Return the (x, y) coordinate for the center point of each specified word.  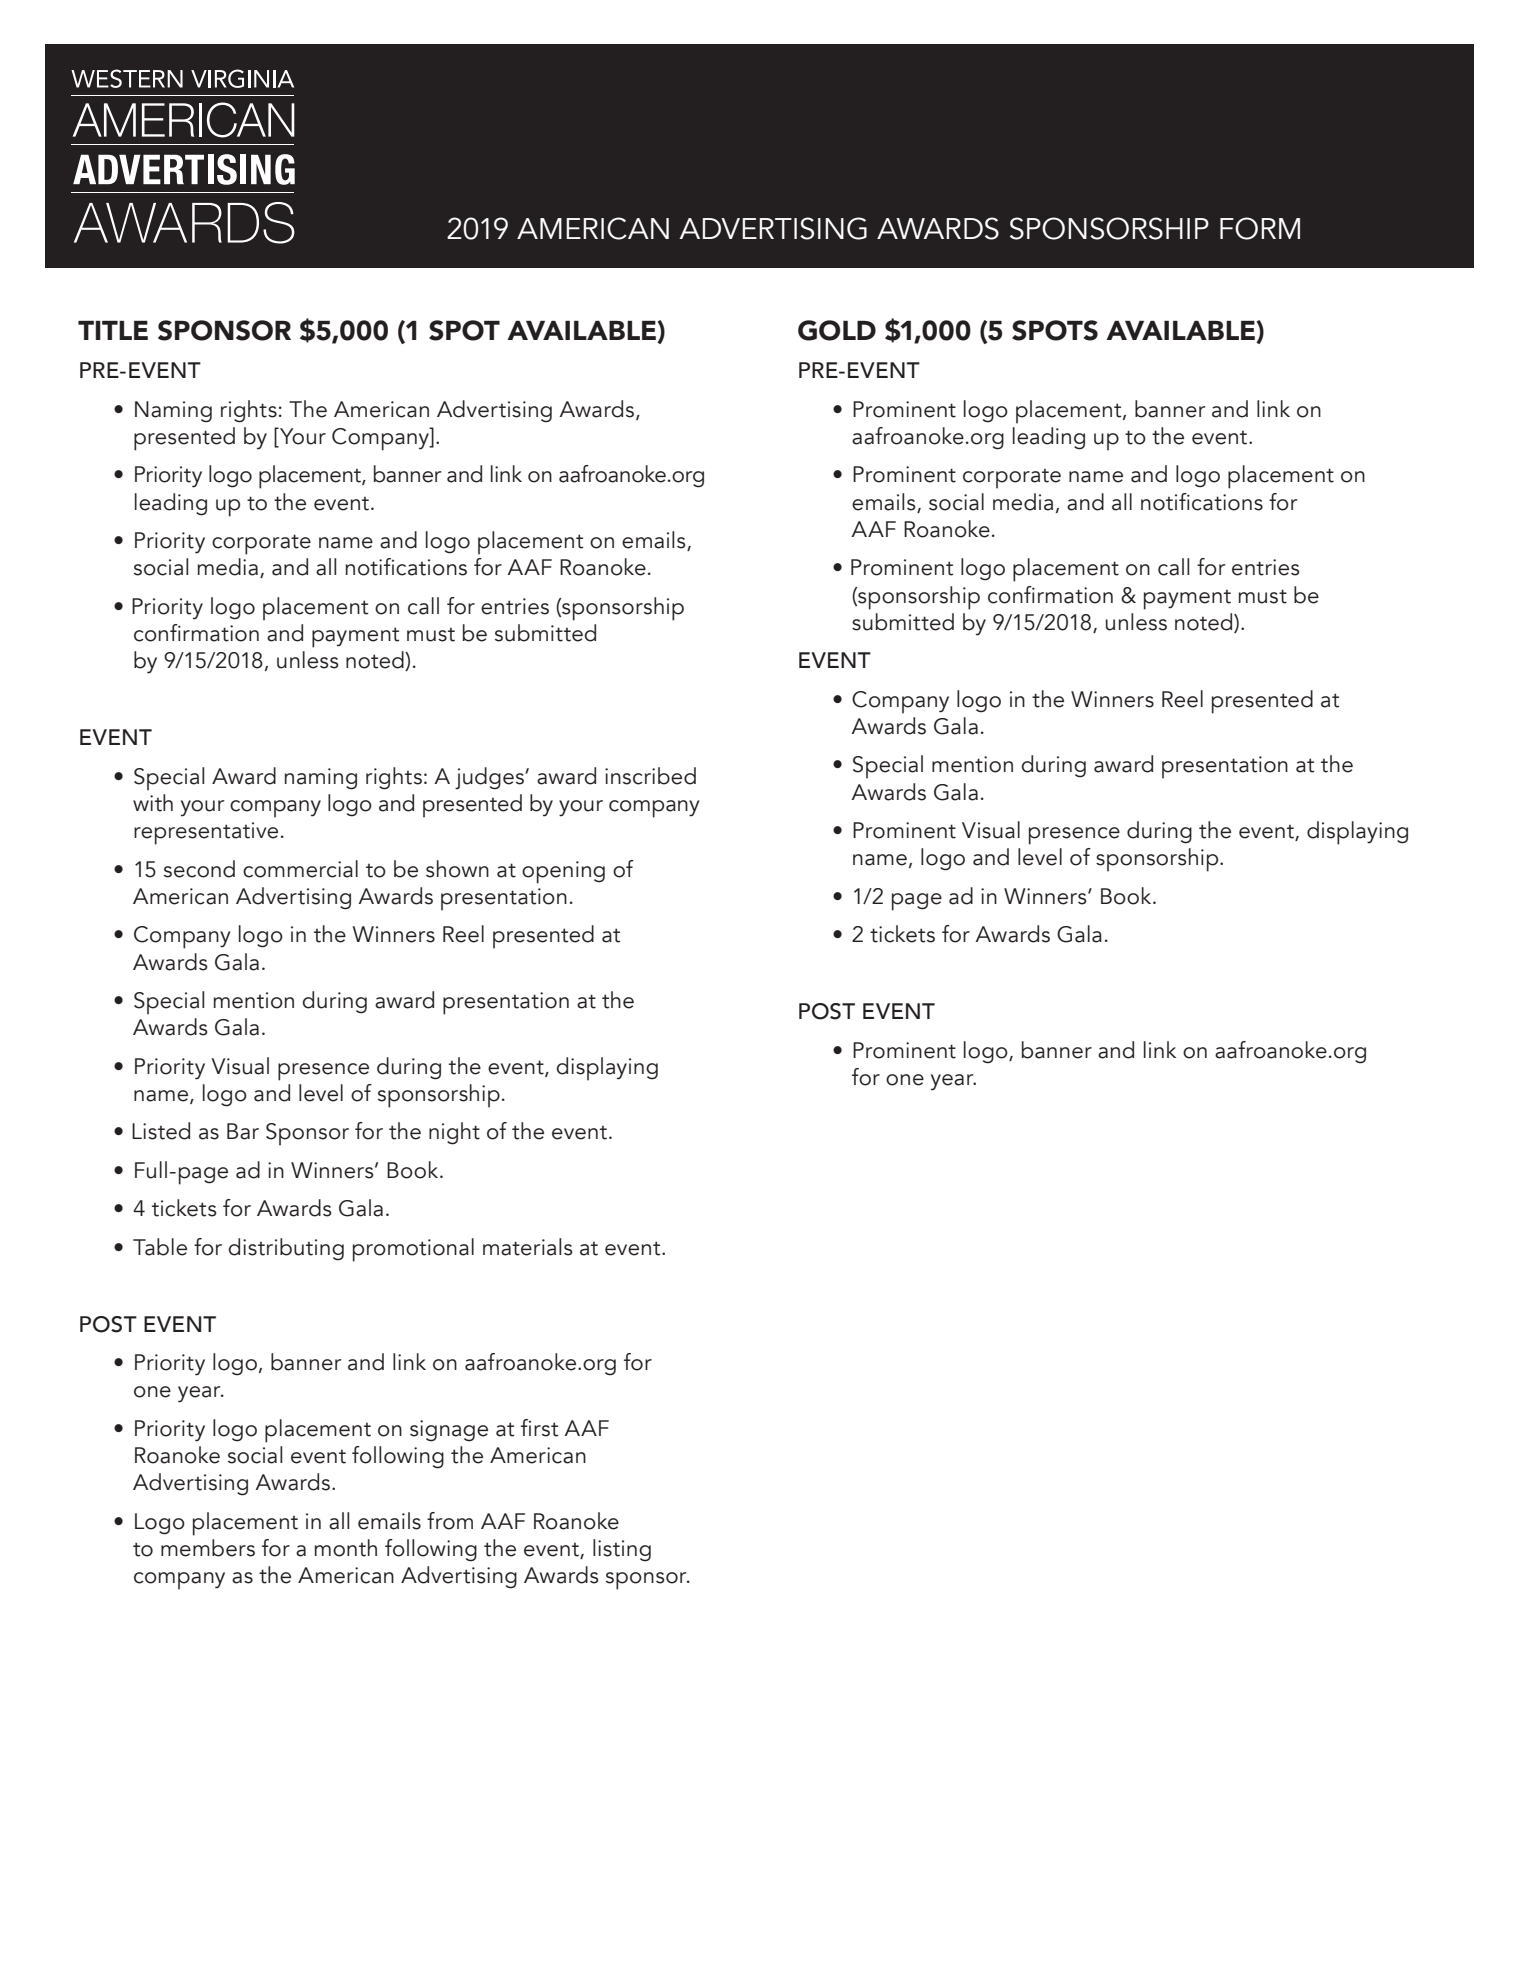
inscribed (650, 776)
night (454, 1133)
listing (622, 1550)
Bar (243, 1131)
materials (528, 1247)
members (208, 1548)
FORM (1260, 228)
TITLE (113, 330)
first (539, 1428)
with (153, 803)
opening (563, 872)
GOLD (837, 330)
